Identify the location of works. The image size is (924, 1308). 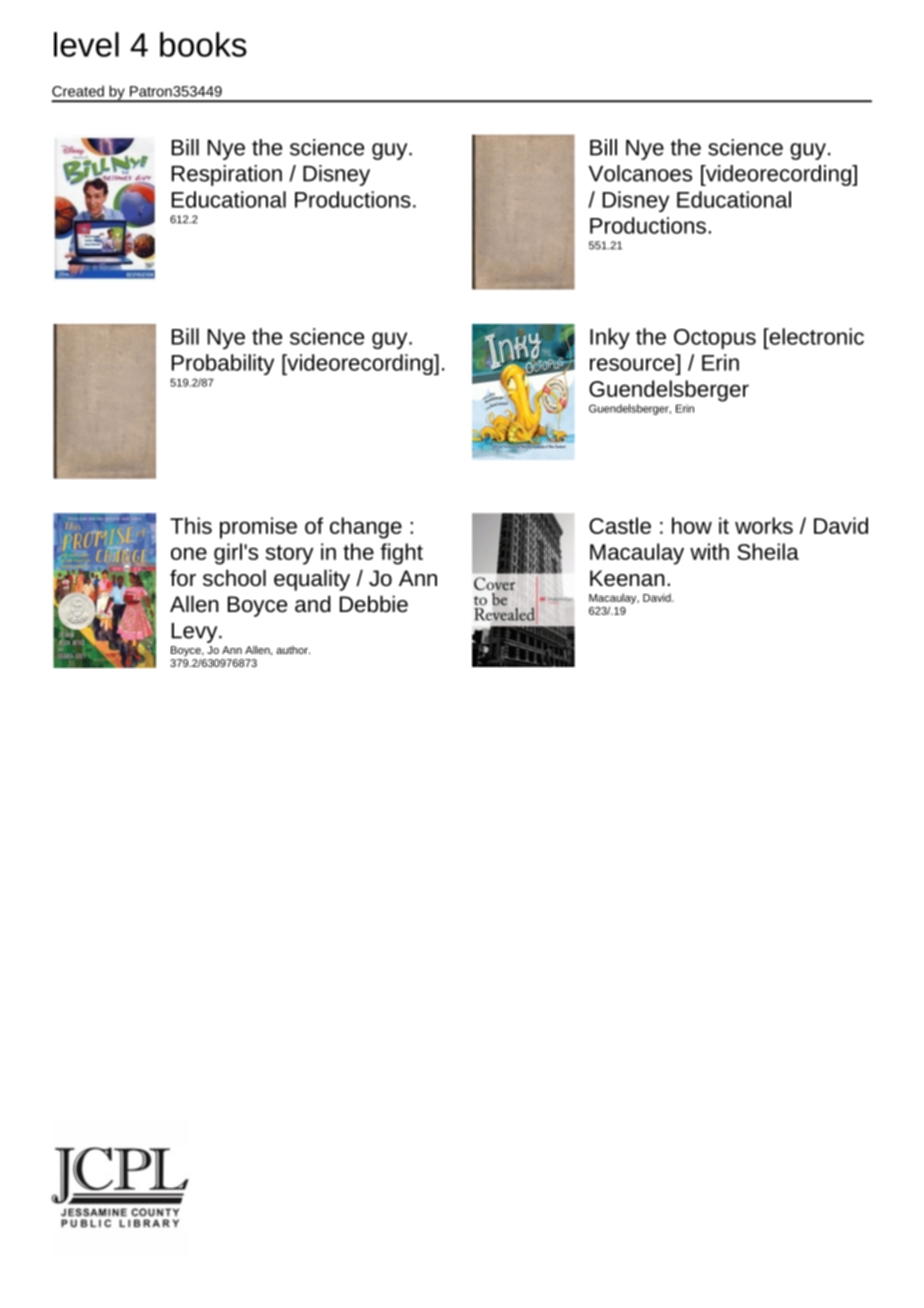
(764, 525).
